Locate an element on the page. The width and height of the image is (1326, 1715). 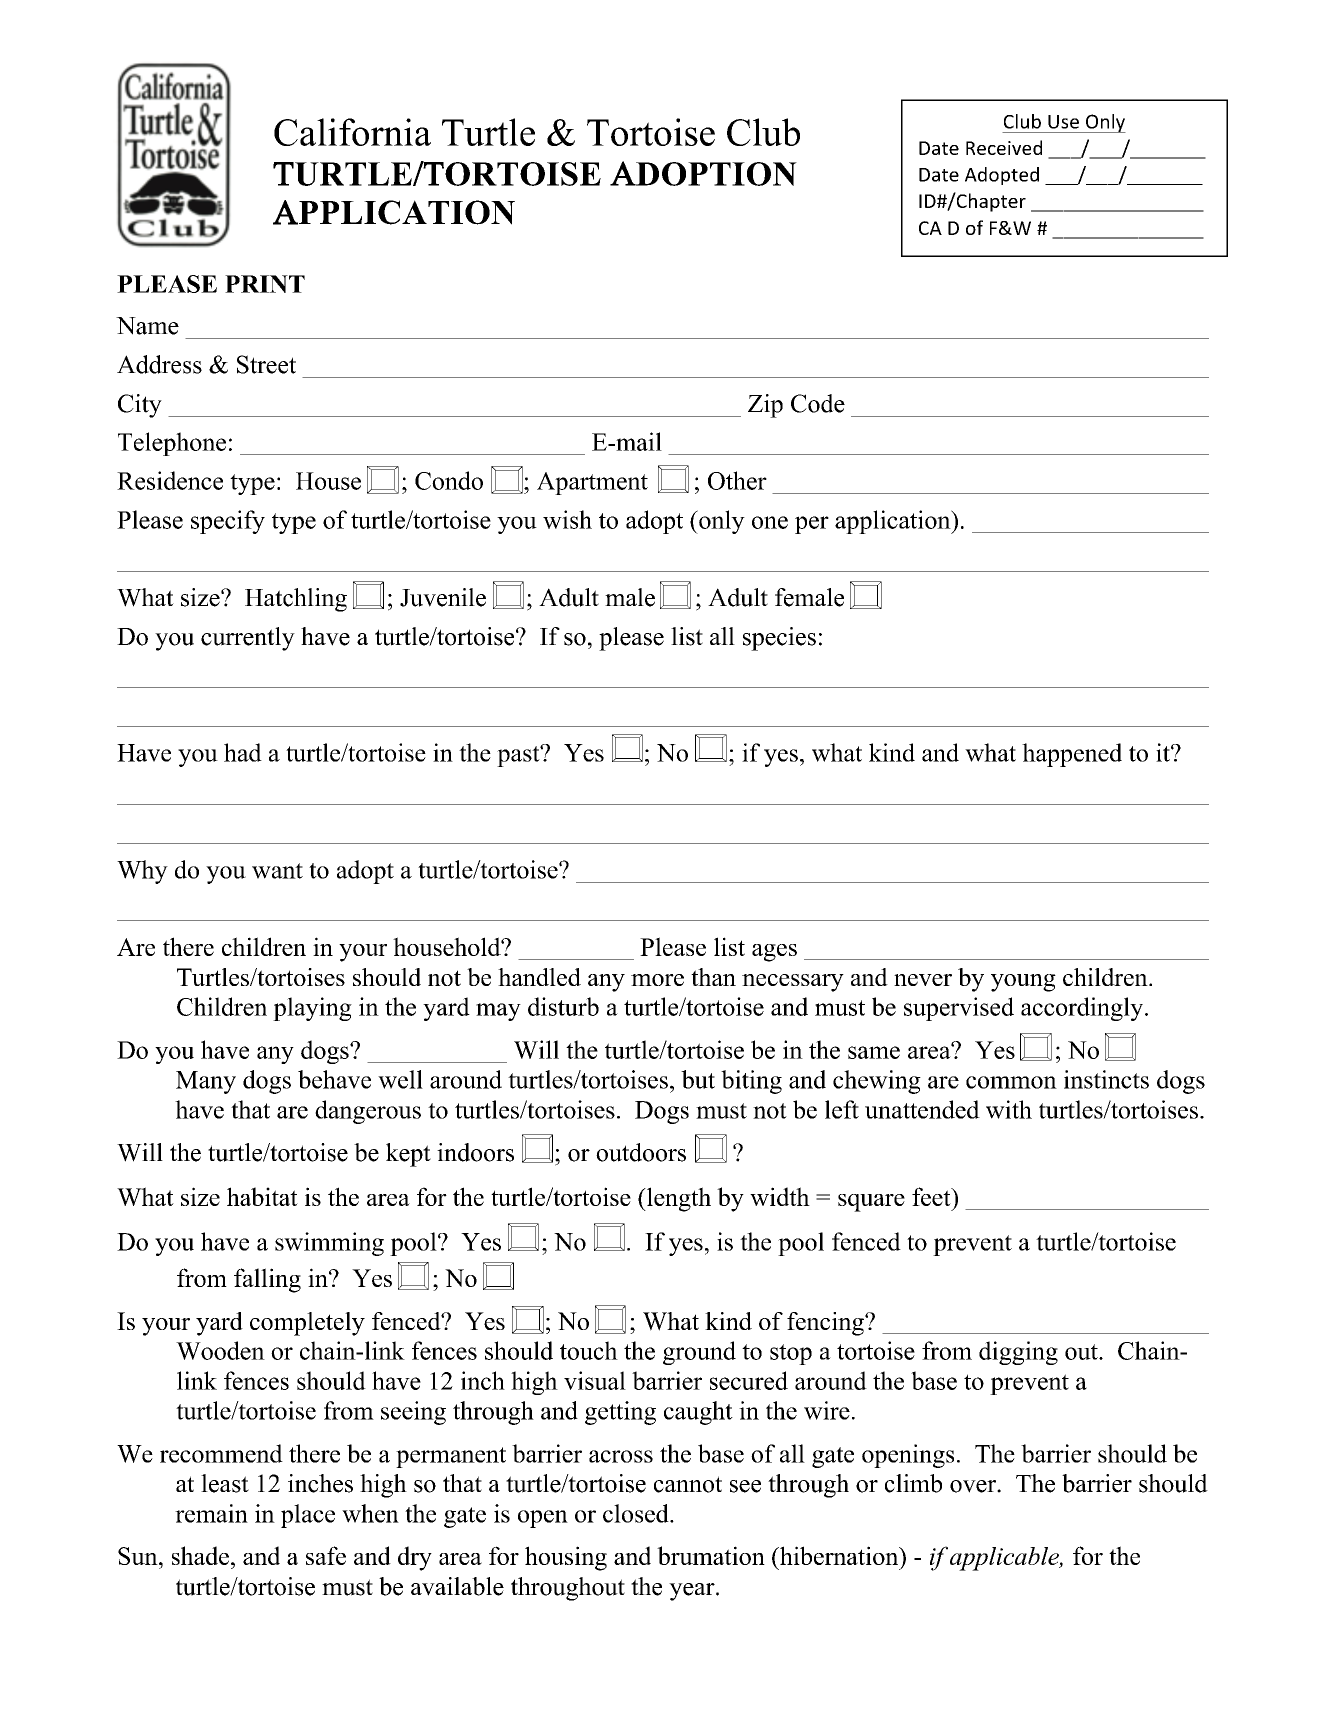
closed is located at coordinates (637, 1513).
